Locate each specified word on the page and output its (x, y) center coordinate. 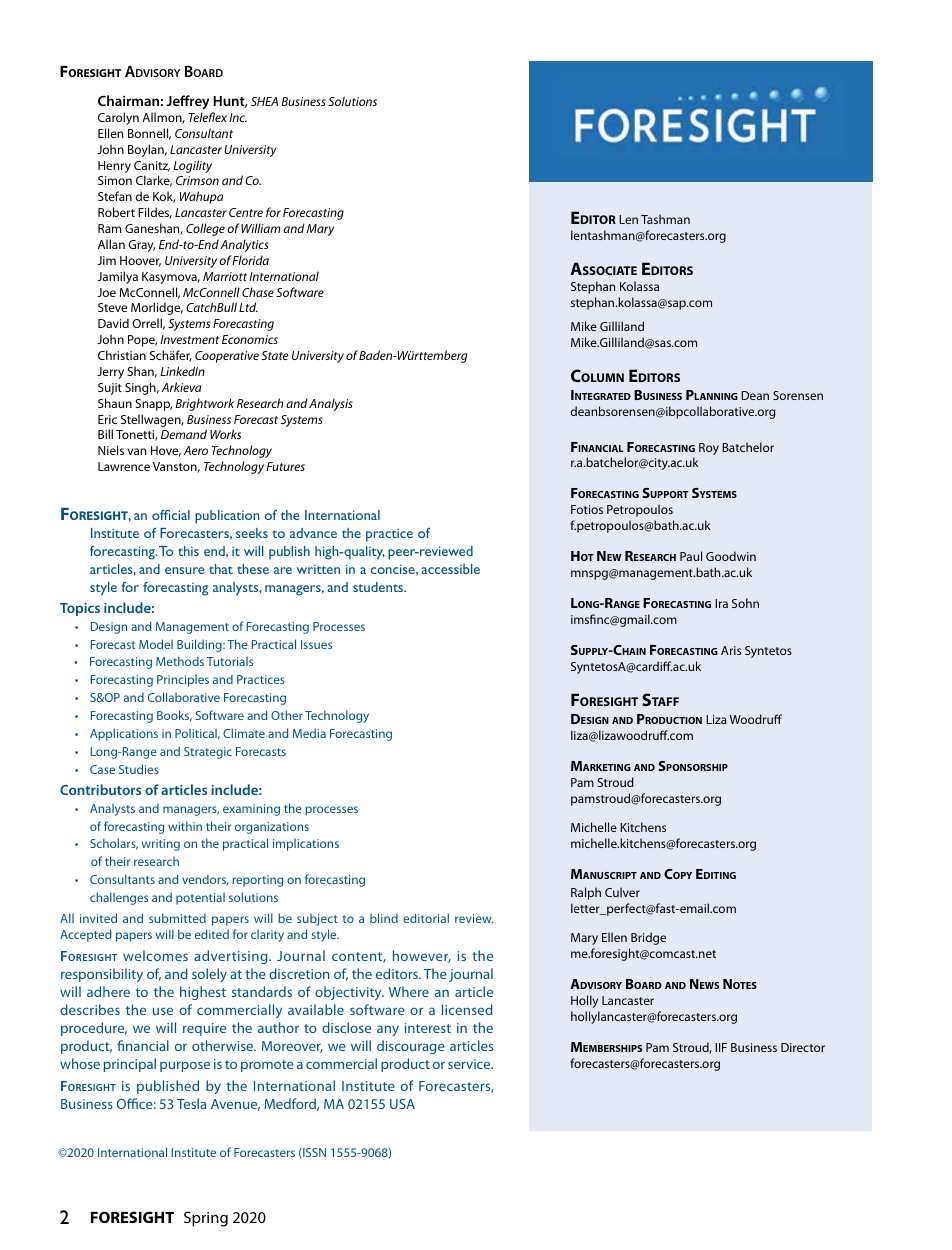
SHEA (264, 101)
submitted (177, 918)
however (422, 956)
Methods (180, 661)
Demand (184, 434)
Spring (206, 1219)
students (379, 587)
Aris (731, 650)
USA (402, 1104)
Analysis (331, 404)
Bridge (648, 938)
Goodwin (731, 556)
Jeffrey (187, 102)
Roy (709, 449)
